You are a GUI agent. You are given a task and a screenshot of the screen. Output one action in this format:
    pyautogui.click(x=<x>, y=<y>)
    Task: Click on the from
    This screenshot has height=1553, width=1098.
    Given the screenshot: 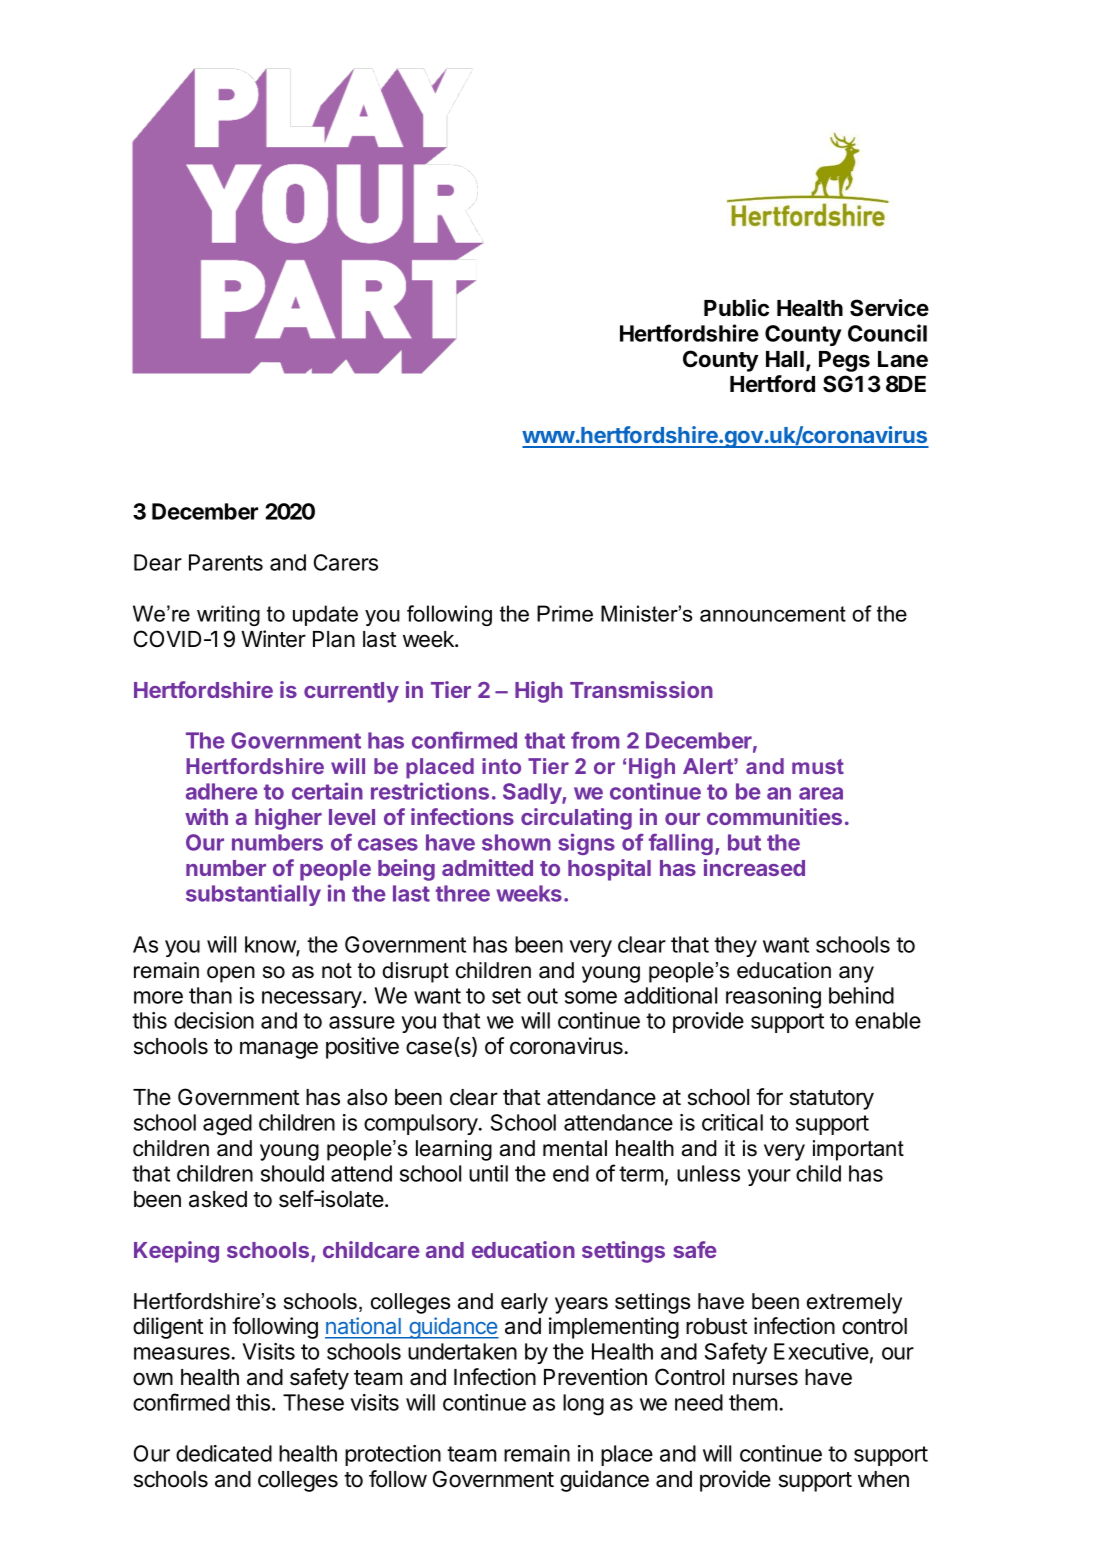 What is the action you would take?
    pyautogui.click(x=595, y=740)
